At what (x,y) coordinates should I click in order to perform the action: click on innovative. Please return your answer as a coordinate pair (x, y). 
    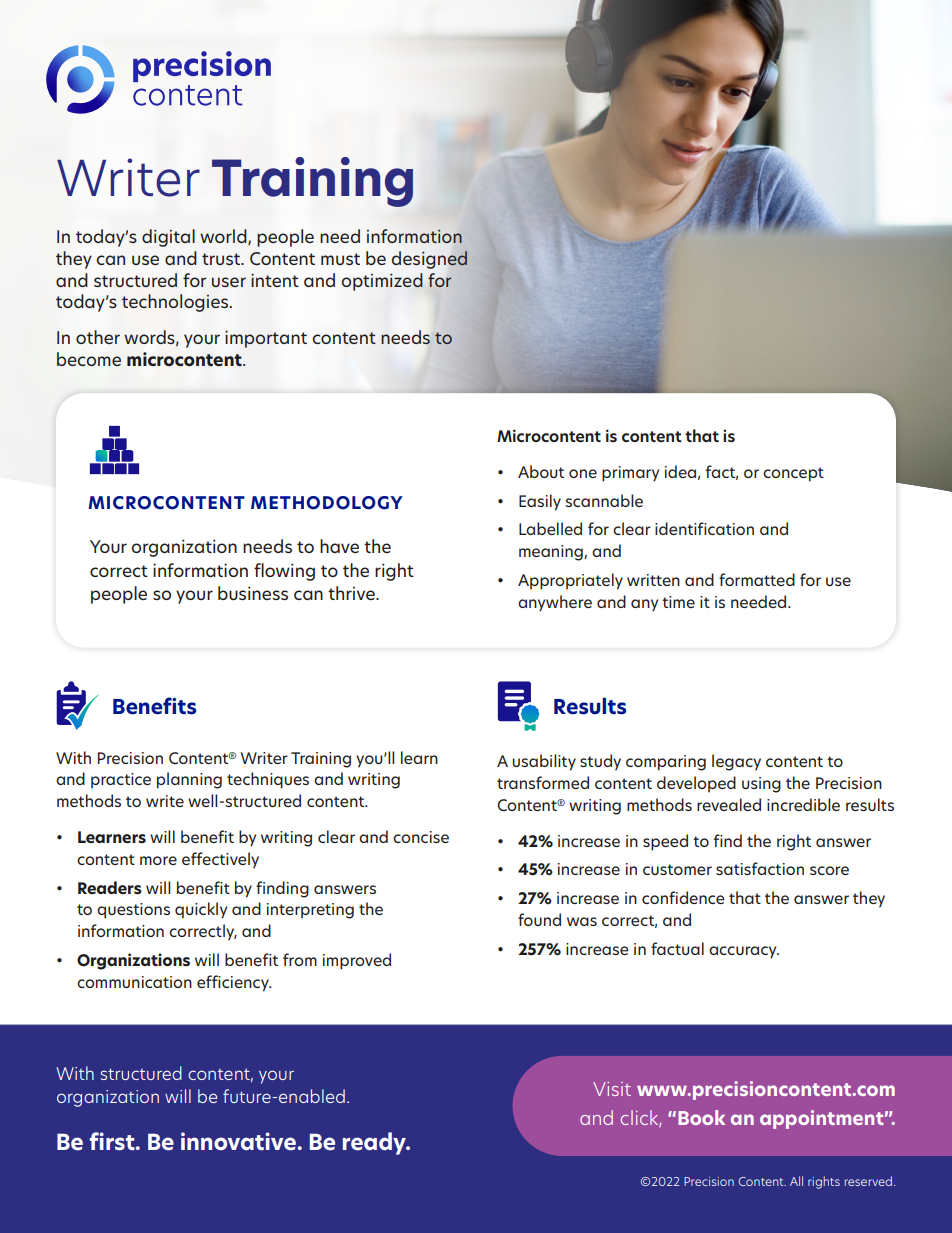
    Looking at the image, I should click on (238, 1141).
